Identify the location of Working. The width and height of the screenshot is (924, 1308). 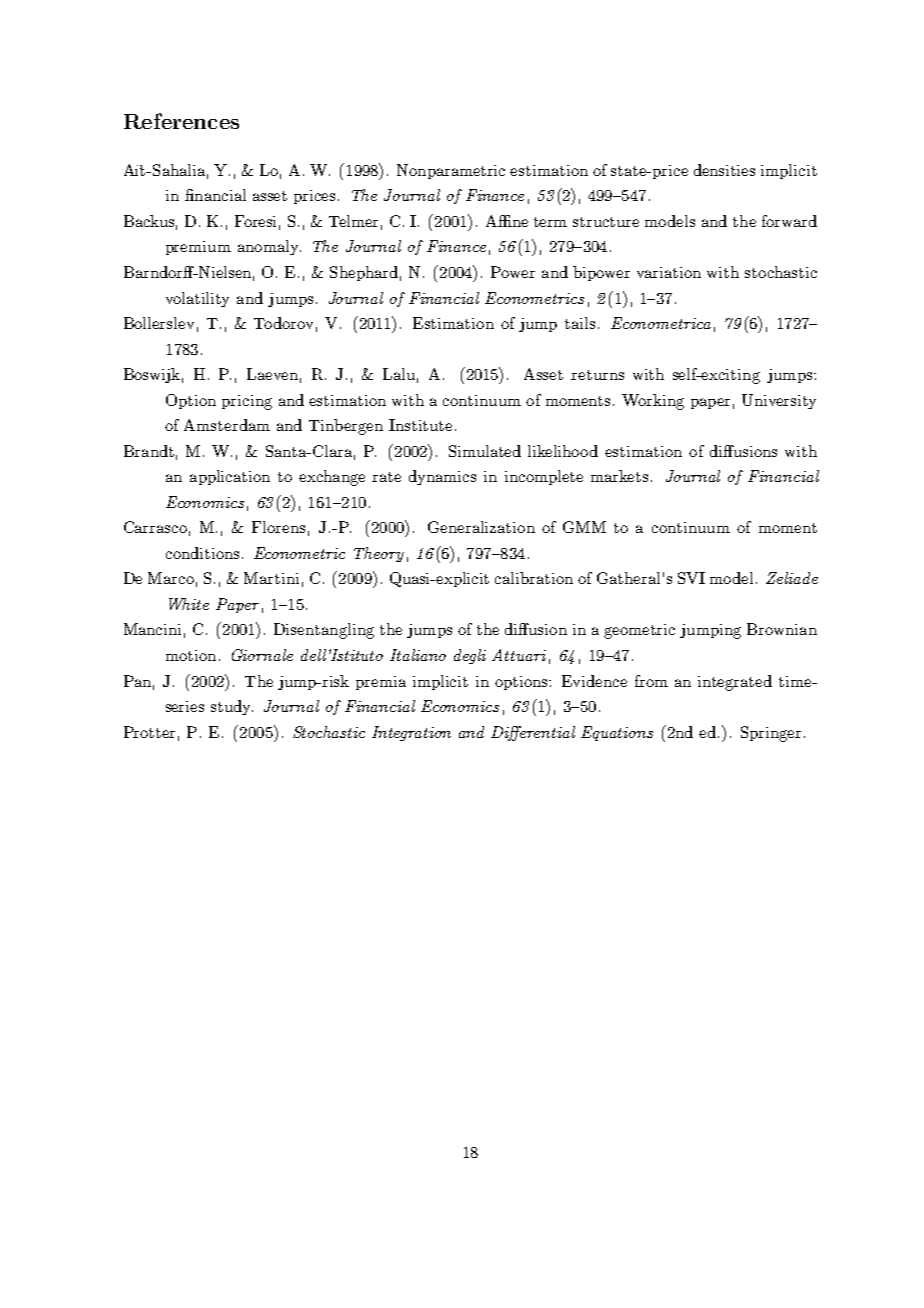
(653, 402).
